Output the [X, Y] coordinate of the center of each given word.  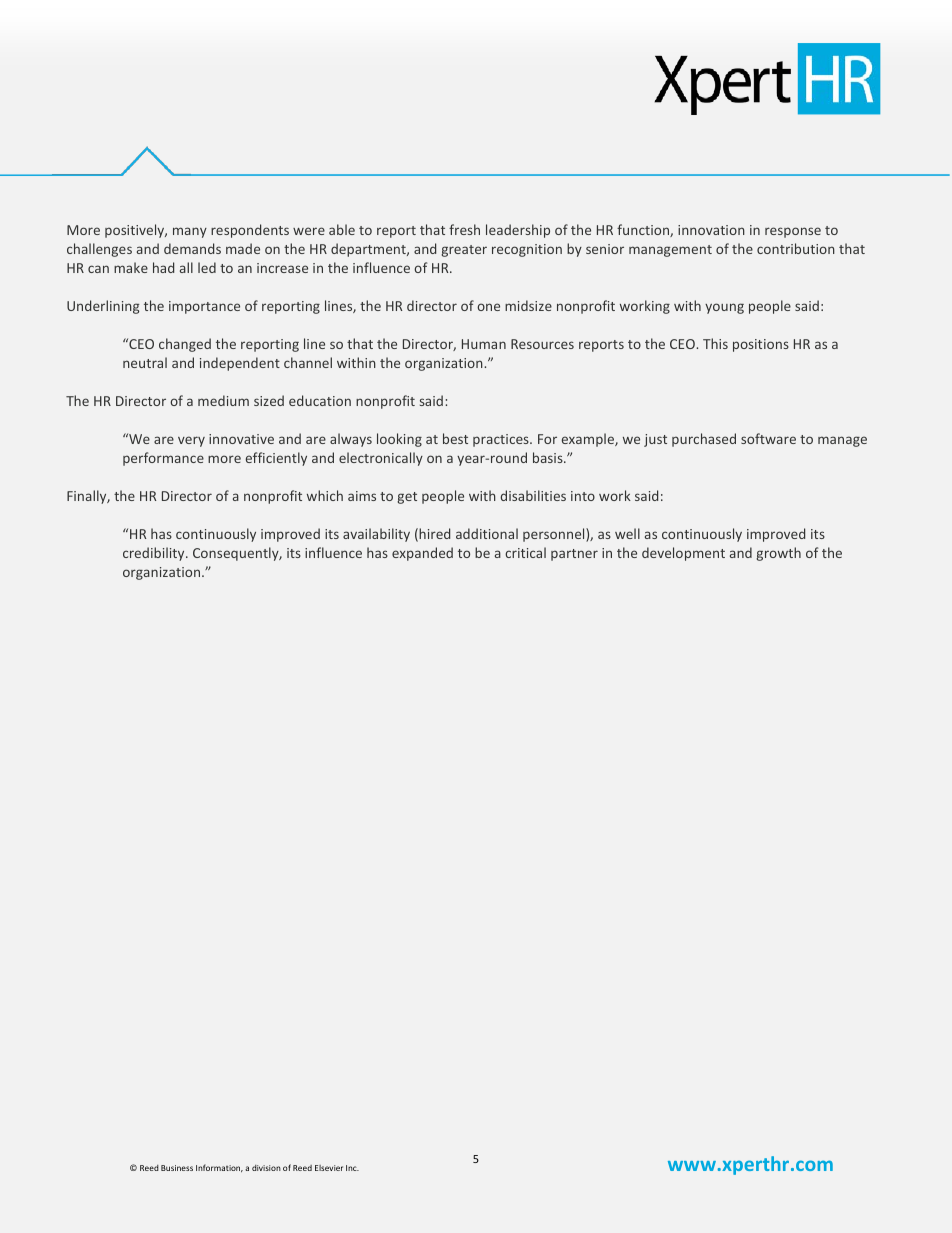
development [683, 554]
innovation [711, 230]
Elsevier [329, 1168]
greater [464, 251]
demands [192, 248]
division [266, 1168]
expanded [422, 554]
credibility [155, 554]
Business [177, 1168]
